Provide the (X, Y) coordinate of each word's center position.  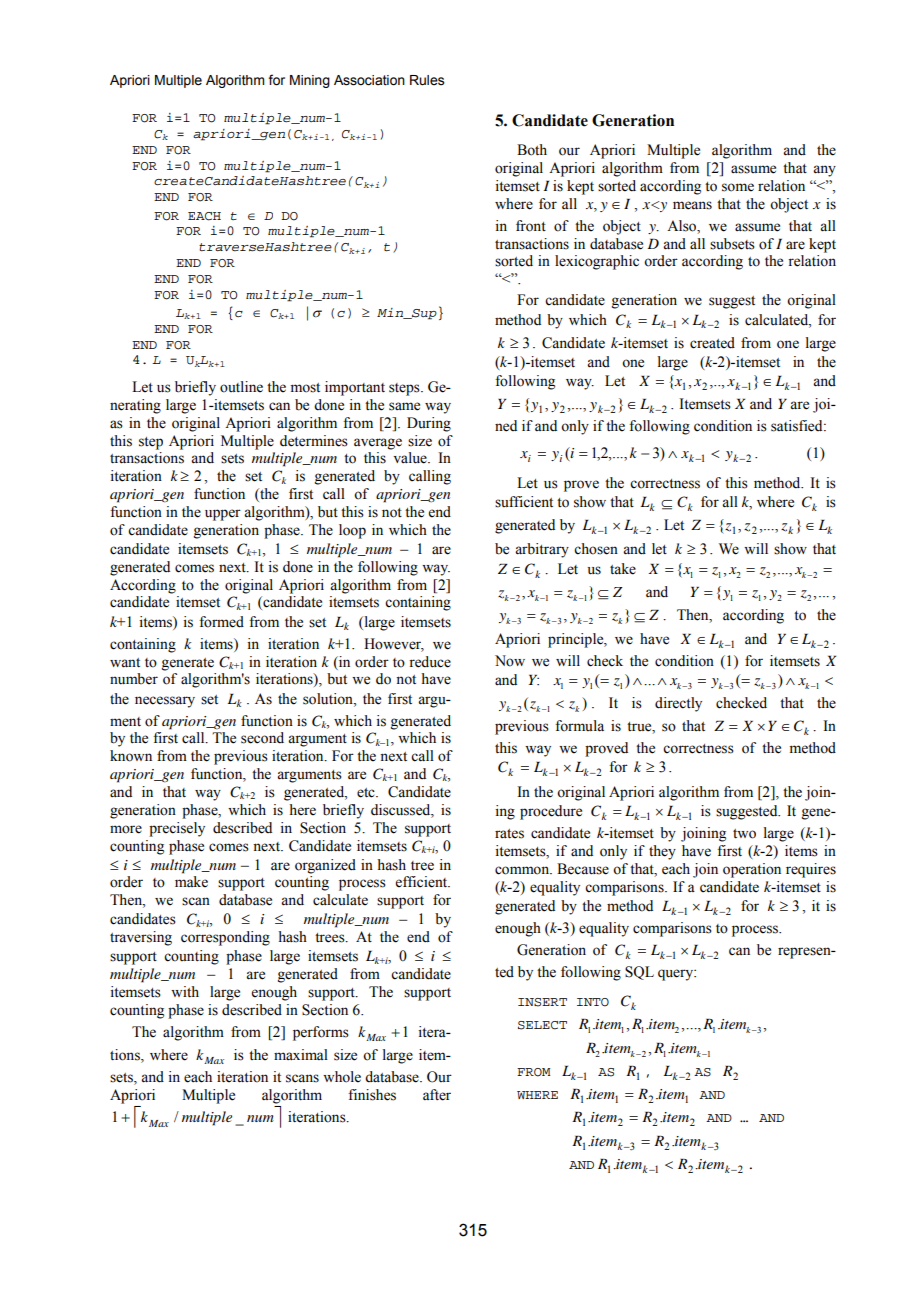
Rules (427, 80)
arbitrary (542, 550)
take (623, 569)
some (738, 187)
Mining (310, 81)
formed (221, 622)
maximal (301, 1054)
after (437, 1095)
